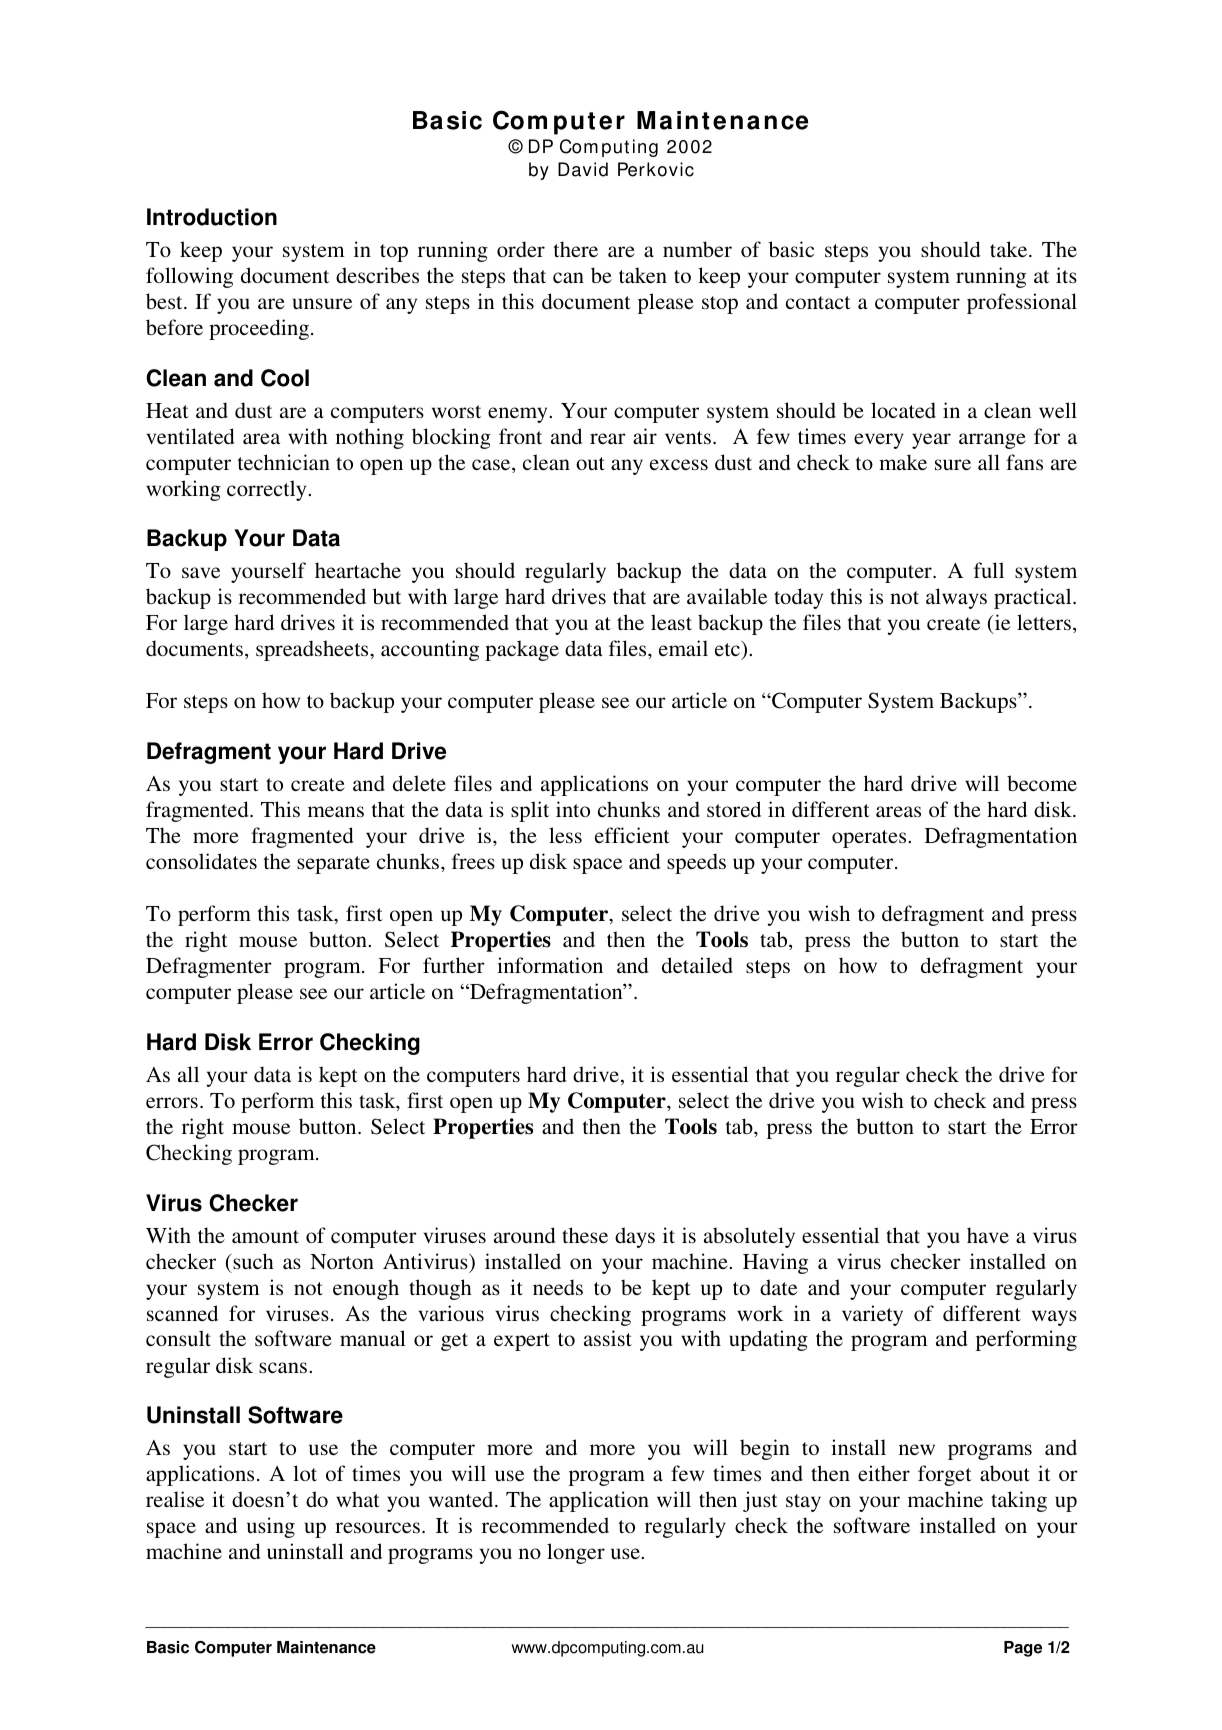 The height and width of the screenshot is (1730, 1222). What do you see at coordinates (671, 622) in the screenshot?
I see `least` at bounding box center [671, 622].
